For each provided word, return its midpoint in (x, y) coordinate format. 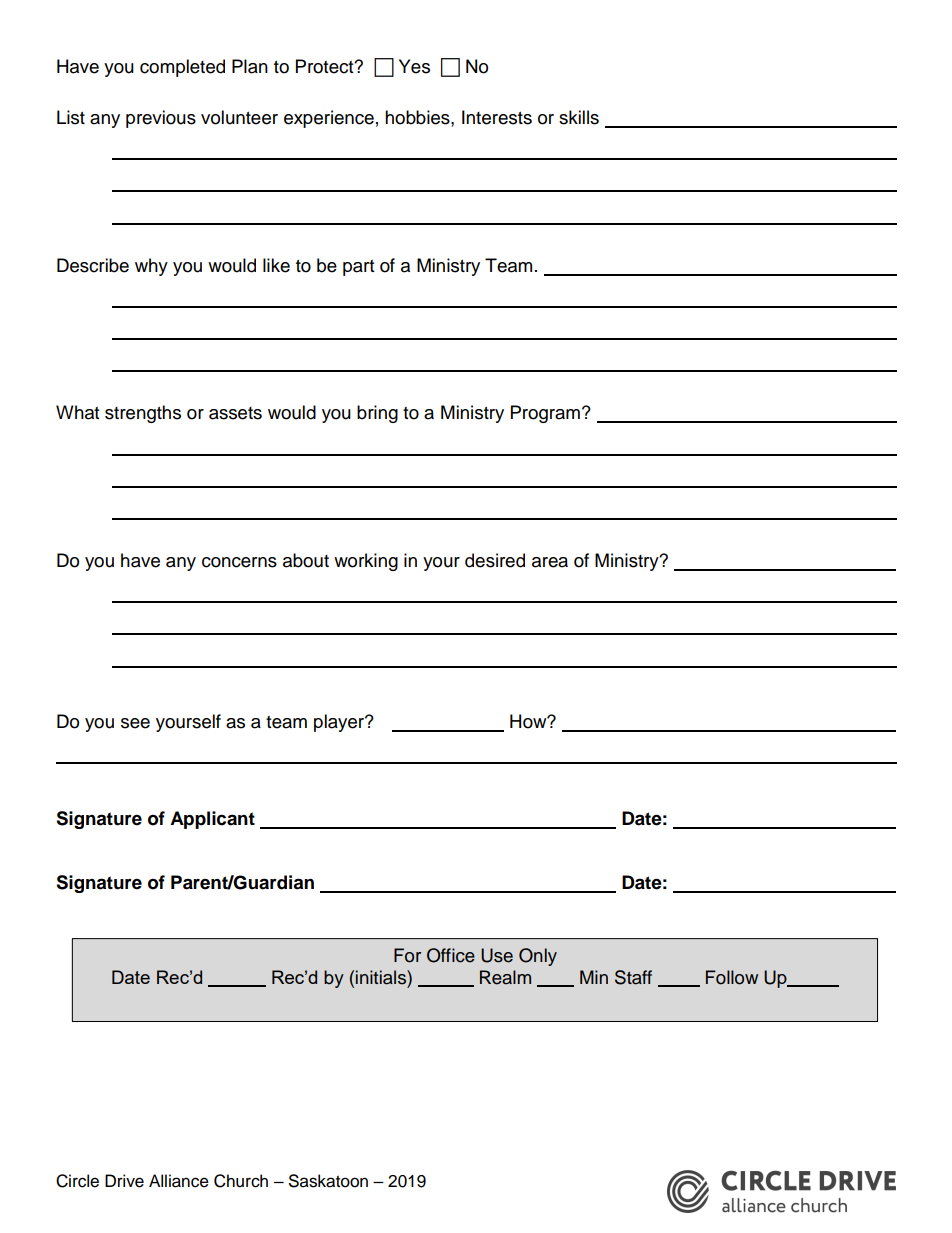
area (550, 562)
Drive (124, 1181)
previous (161, 119)
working (366, 562)
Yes (414, 66)
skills (579, 117)
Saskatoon (328, 1181)
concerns (239, 562)
